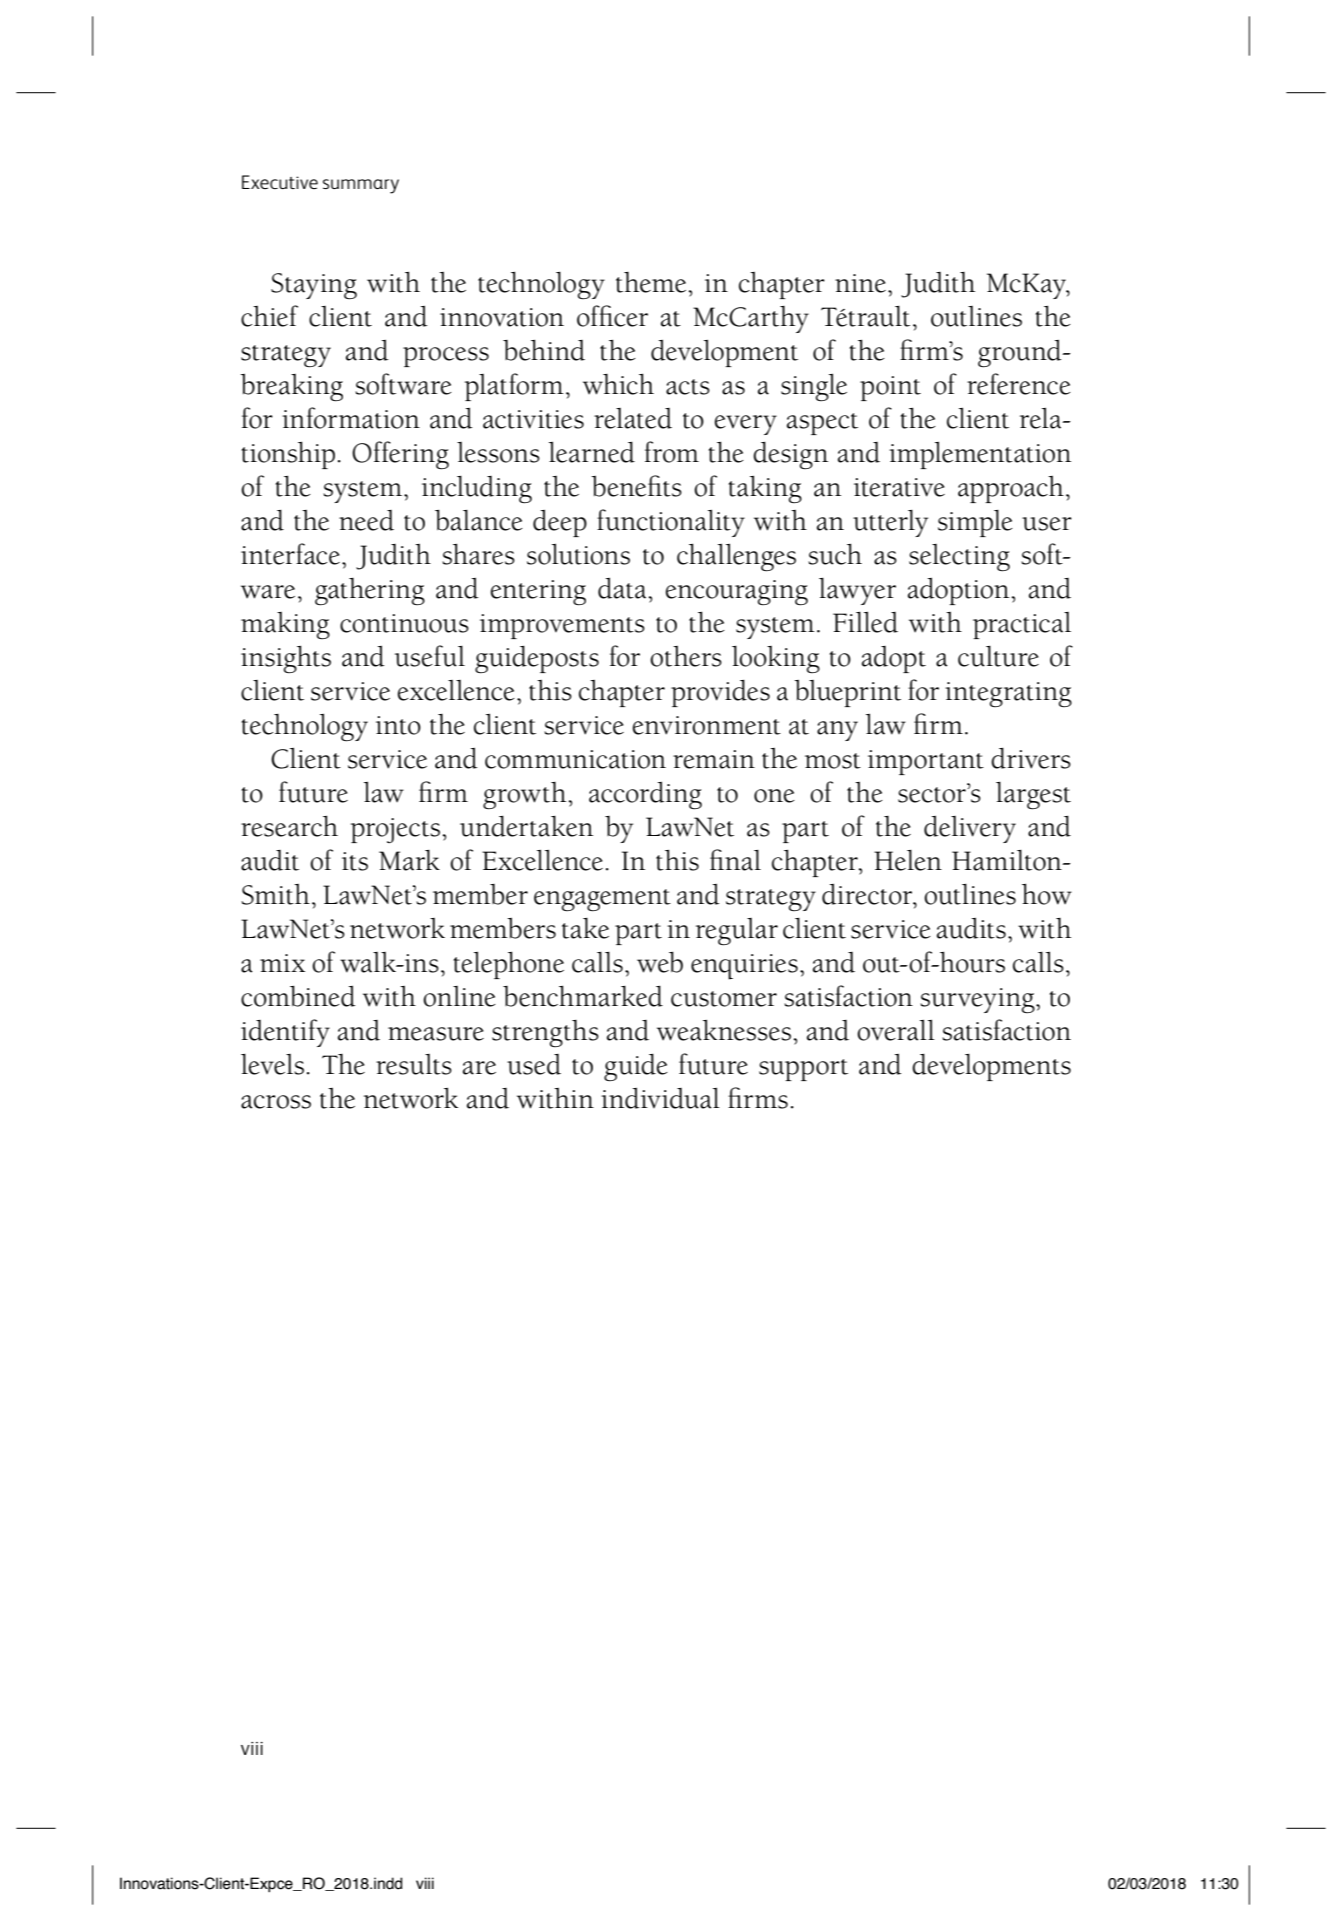  Describe the element at coordinates (361, 186) in the document. I see `summary` at that location.
